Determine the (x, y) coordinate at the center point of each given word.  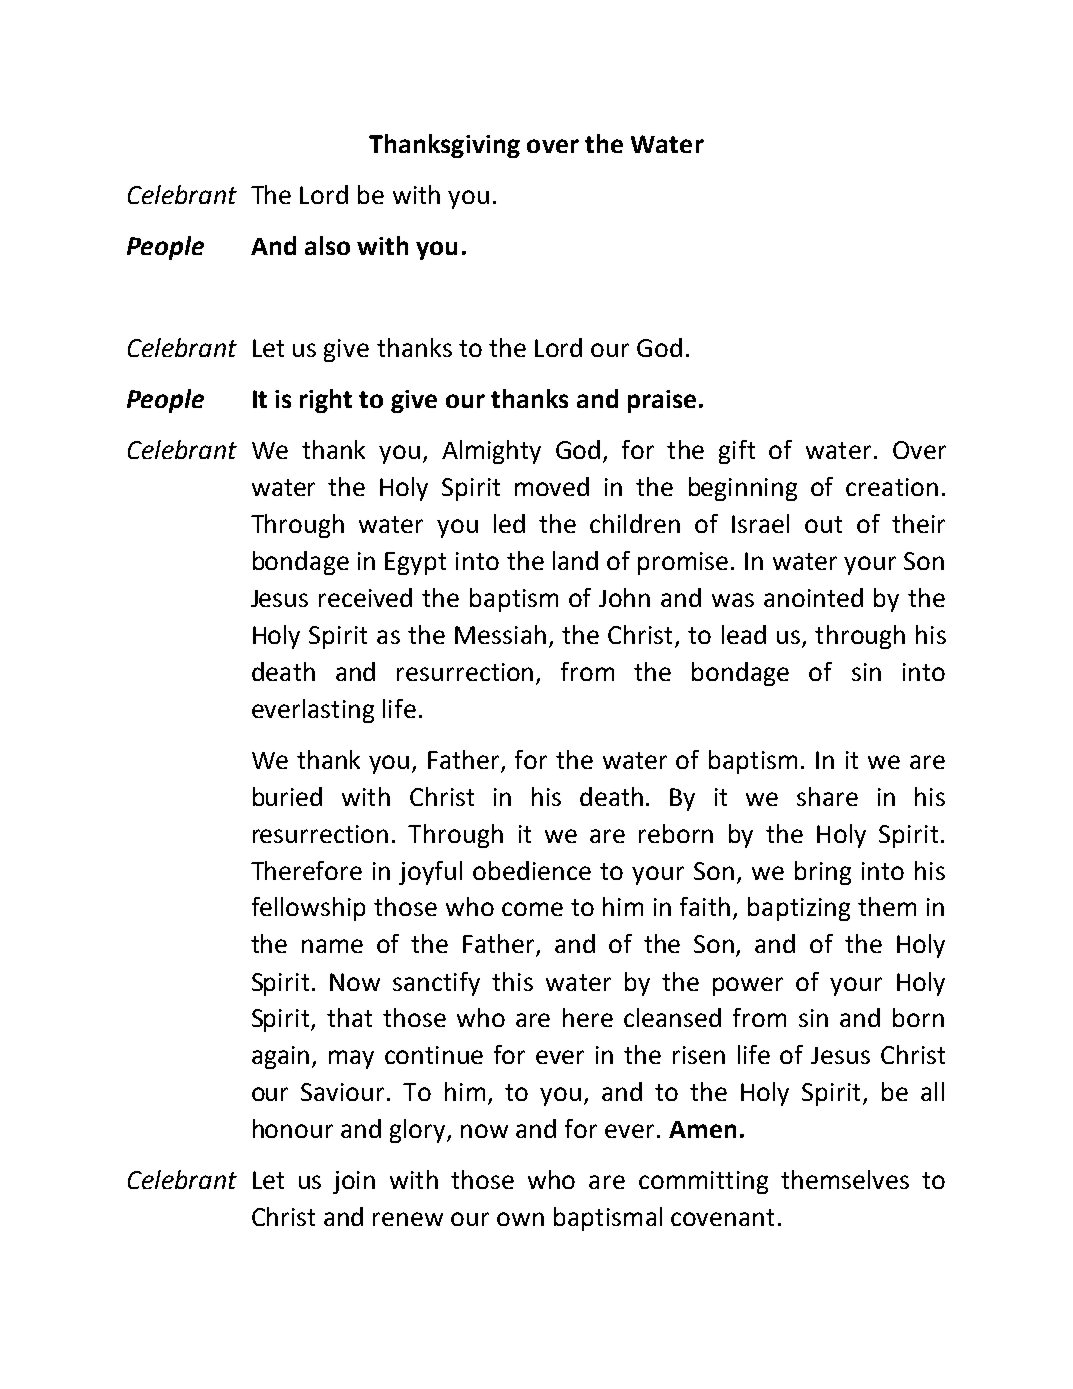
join (354, 1182)
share (827, 796)
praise (662, 401)
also (327, 245)
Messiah (500, 634)
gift (737, 452)
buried (287, 796)
